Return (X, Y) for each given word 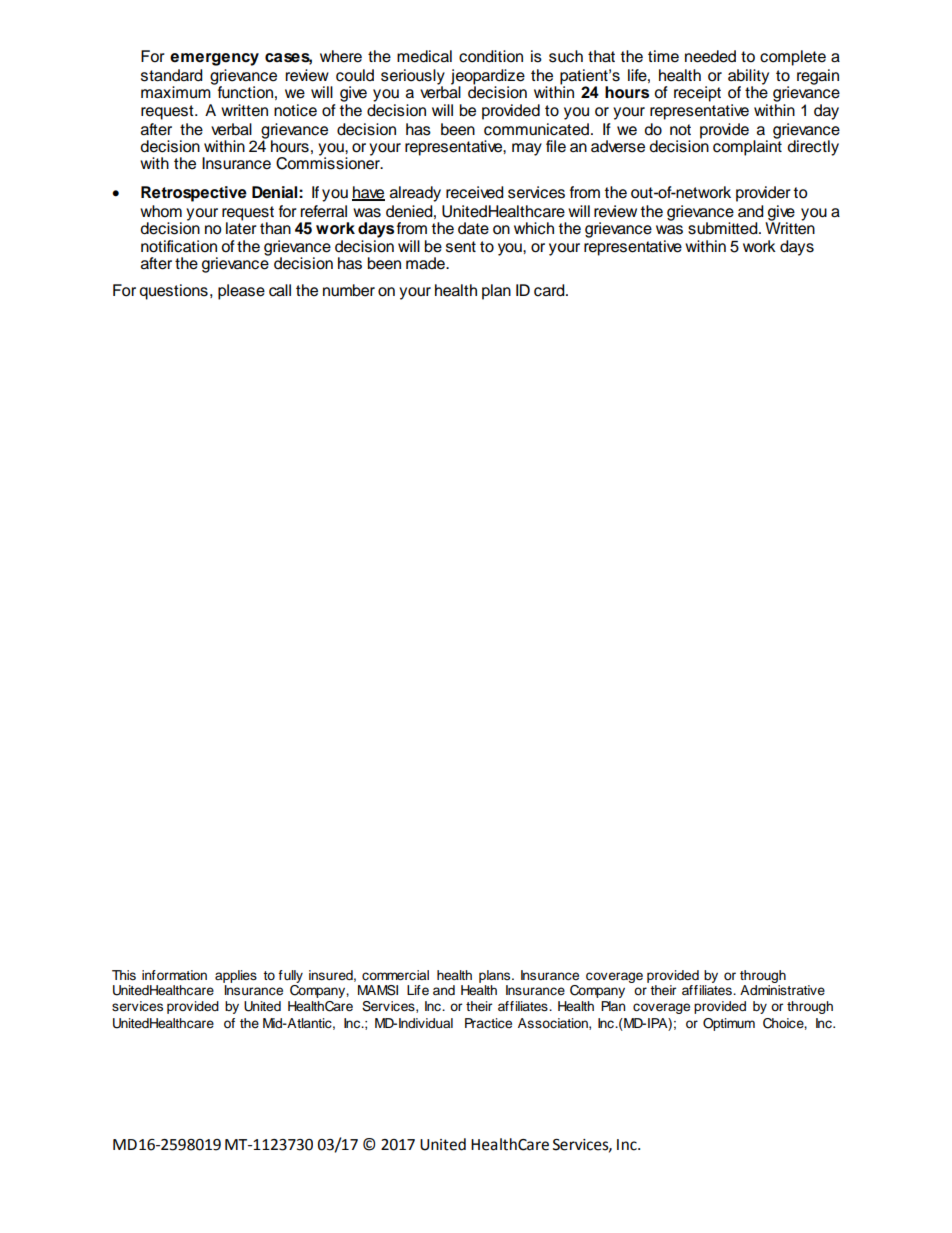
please (241, 292)
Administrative (782, 990)
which (534, 228)
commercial (395, 975)
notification (179, 246)
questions (173, 292)
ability (748, 78)
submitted (724, 228)
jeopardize (488, 78)
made (426, 263)
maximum (177, 91)
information (174, 975)
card (550, 290)
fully (290, 978)
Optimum (729, 1024)
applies (236, 976)
